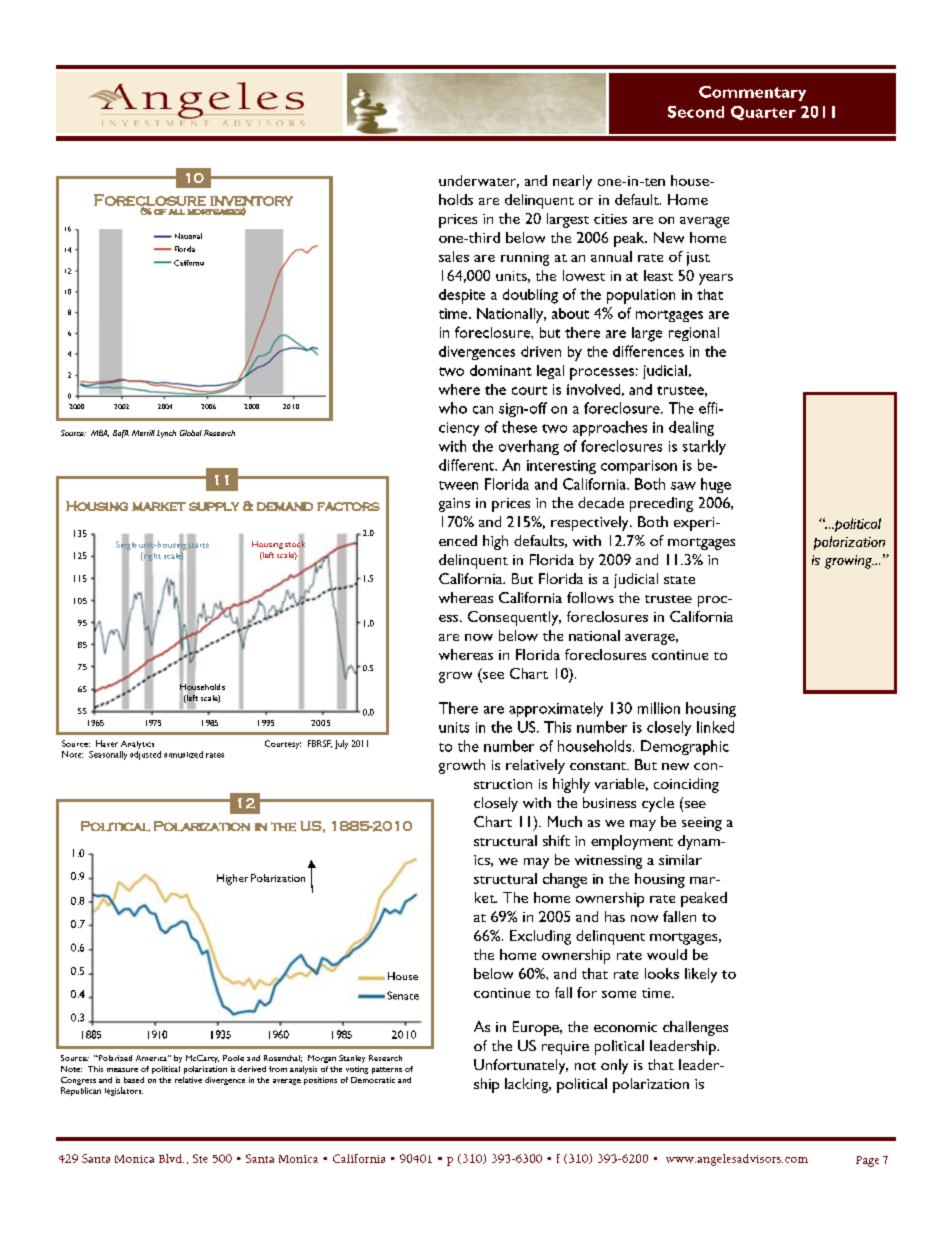 This screenshot has height=1233, width=952. Describe the element at coordinates (867, 1161) in the screenshot. I see `Page` at that location.
